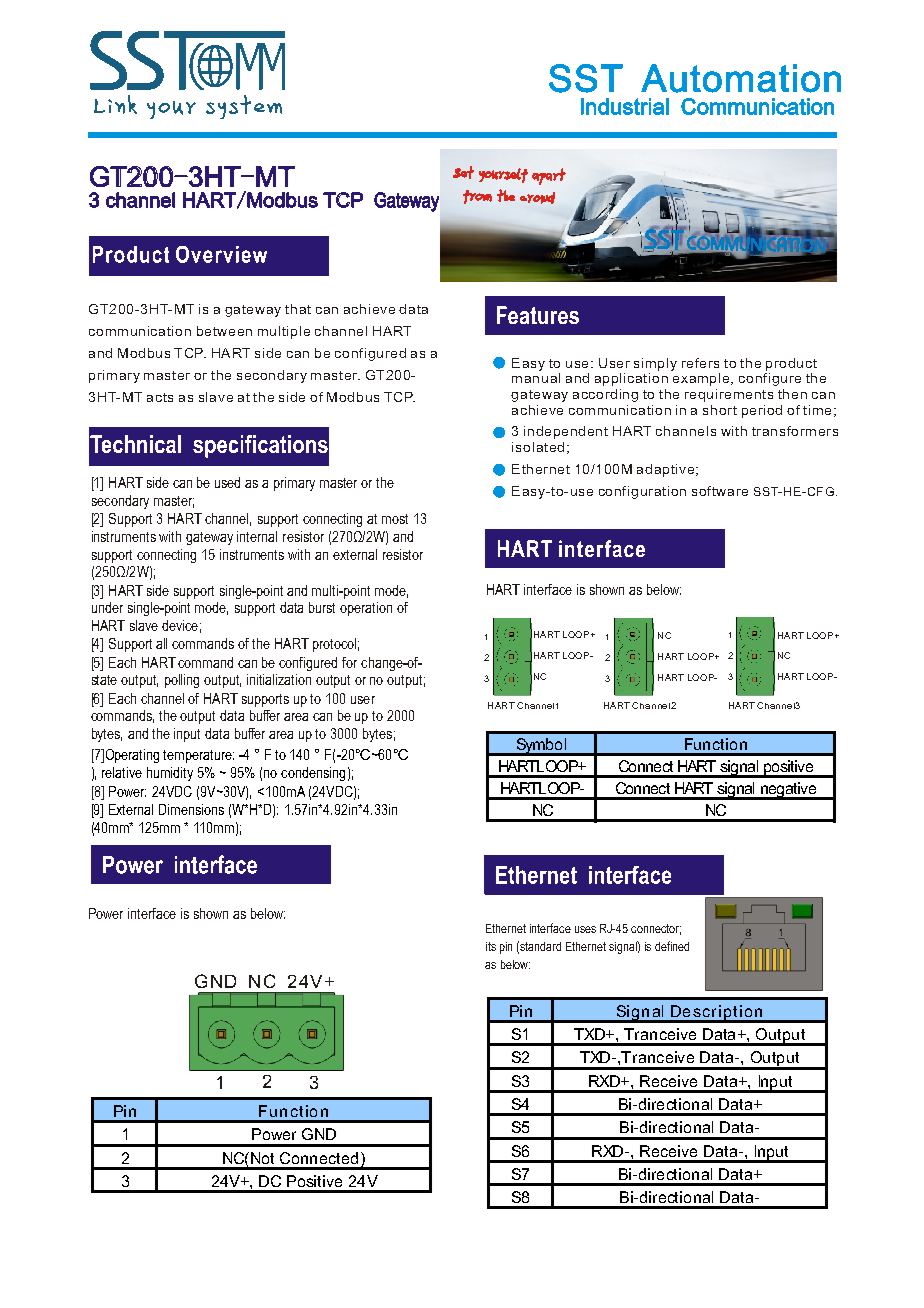 This document has height=1308, width=924. What do you see at coordinates (257, 536) in the document?
I see `internal` at bounding box center [257, 536].
